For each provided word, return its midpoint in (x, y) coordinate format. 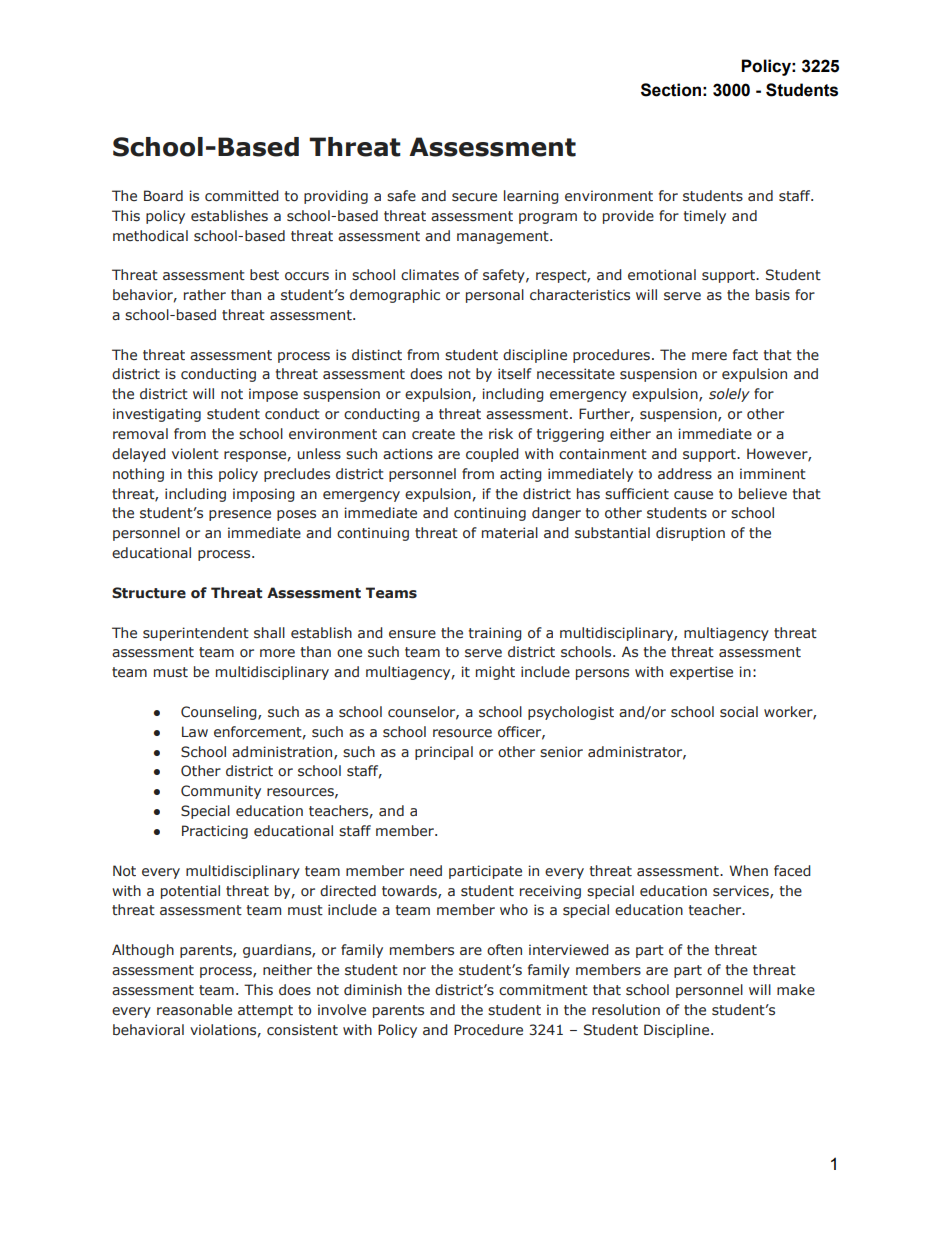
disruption (690, 534)
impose (273, 395)
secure (474, 197)
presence (240, 515)
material (510, 533)
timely (705, 217)
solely (729, 395)
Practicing (215, 832)
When (748, 870)
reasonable (194, 1010)
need (426, 871)
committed (242, 195)
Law (195, 731)
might (495, 673)
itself (515, 374)
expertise (701, 673)
